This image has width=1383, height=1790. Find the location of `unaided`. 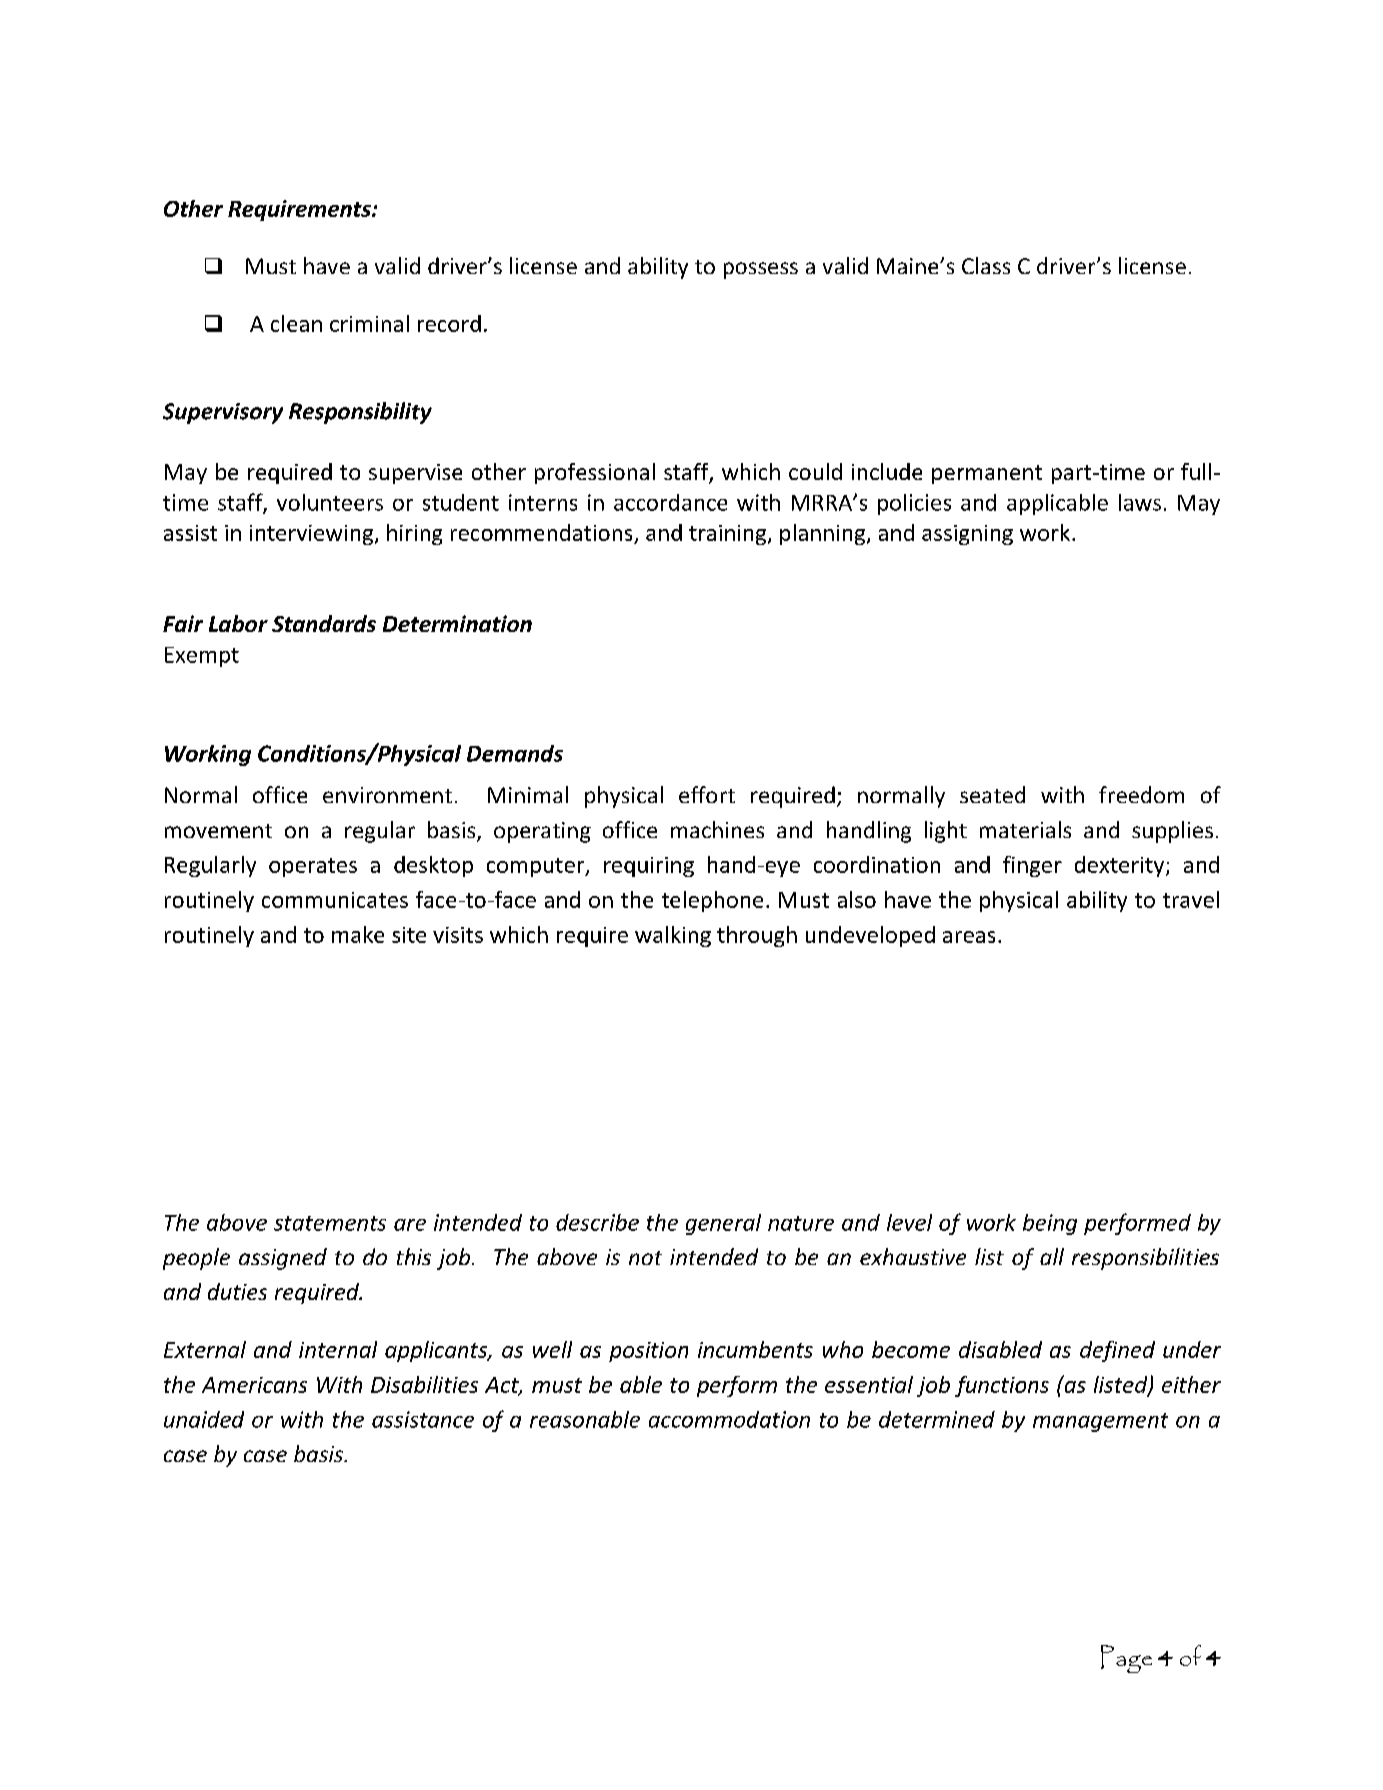

unaided is located at coordinates (204, 1419).
